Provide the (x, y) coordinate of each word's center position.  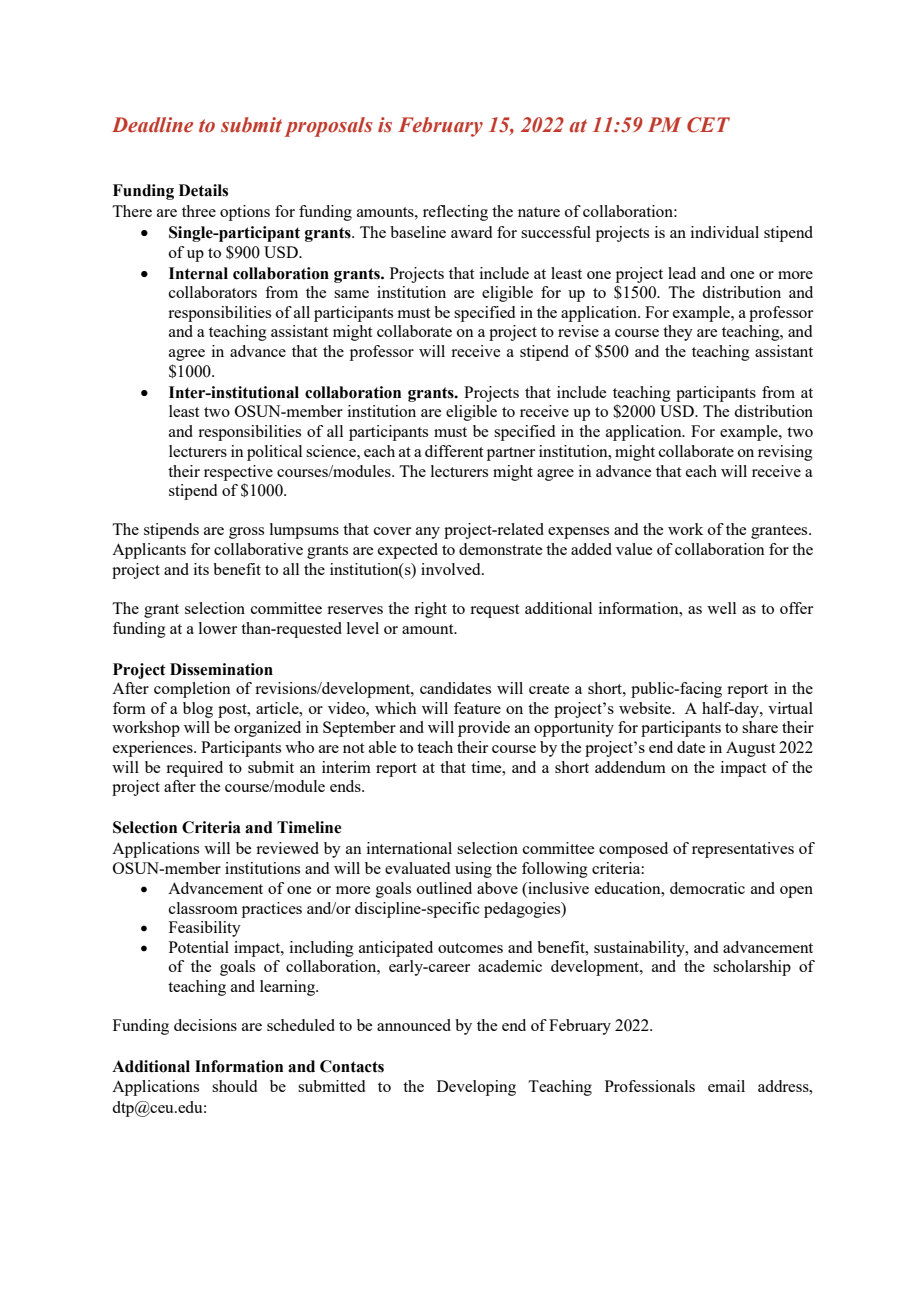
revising (785, 453)
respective (238, 473)
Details (203, 190)
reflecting (455, 213)
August (750, 749)
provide (484, 729)
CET (708, 125)
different (454, 451)
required (194, 769)
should (234, 1086)
